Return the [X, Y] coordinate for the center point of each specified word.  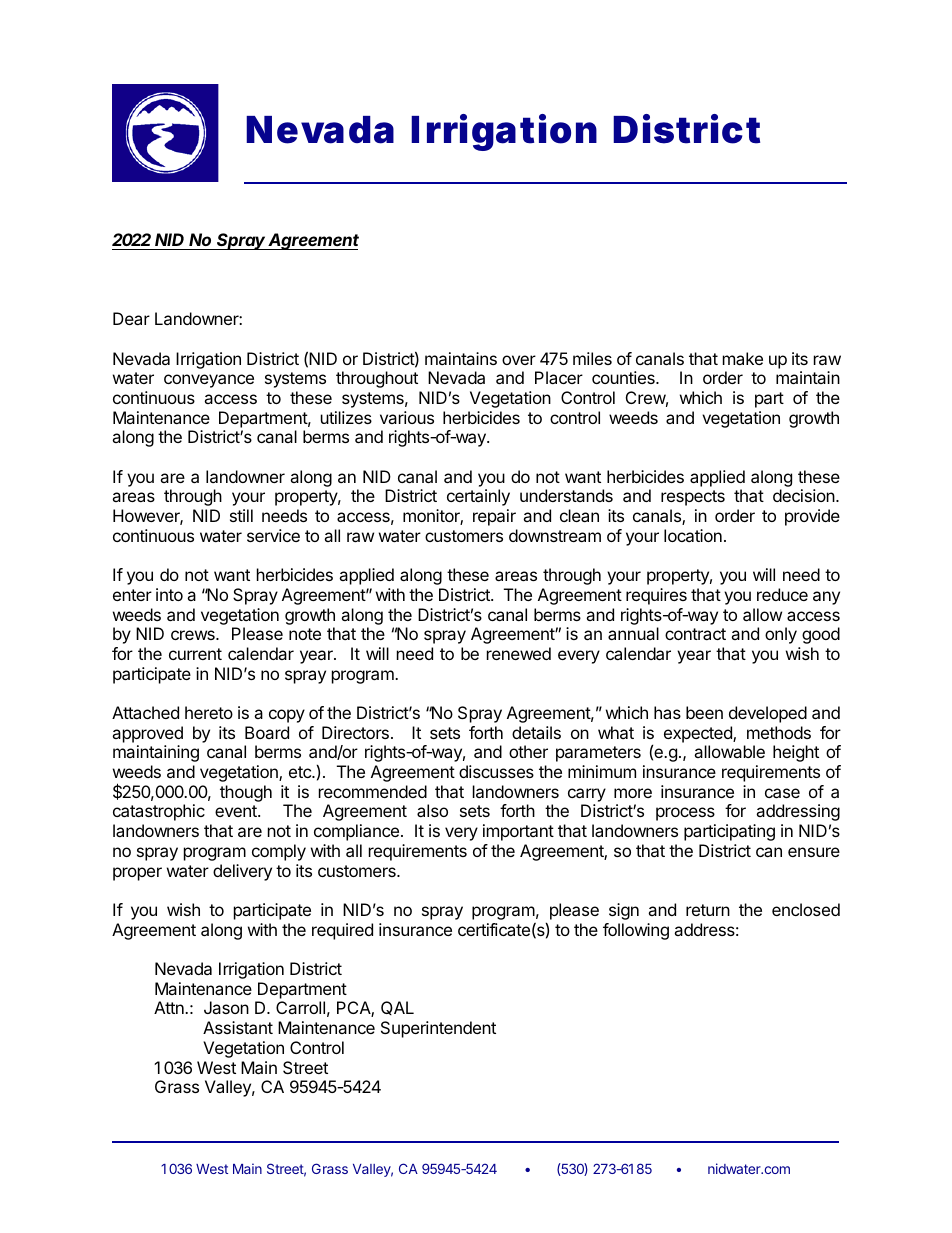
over [519, 360]
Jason [226, 1007]
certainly [478, 497]
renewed [519, 653]
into [169, 594]
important [518, 832]
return [708, 910]
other [528, 751]
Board [267, 732]
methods [779, 732]
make [743, 358]
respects [693, 498]
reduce [782, 594]
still [241, 515]
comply [279, 852]
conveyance [209, 381]
